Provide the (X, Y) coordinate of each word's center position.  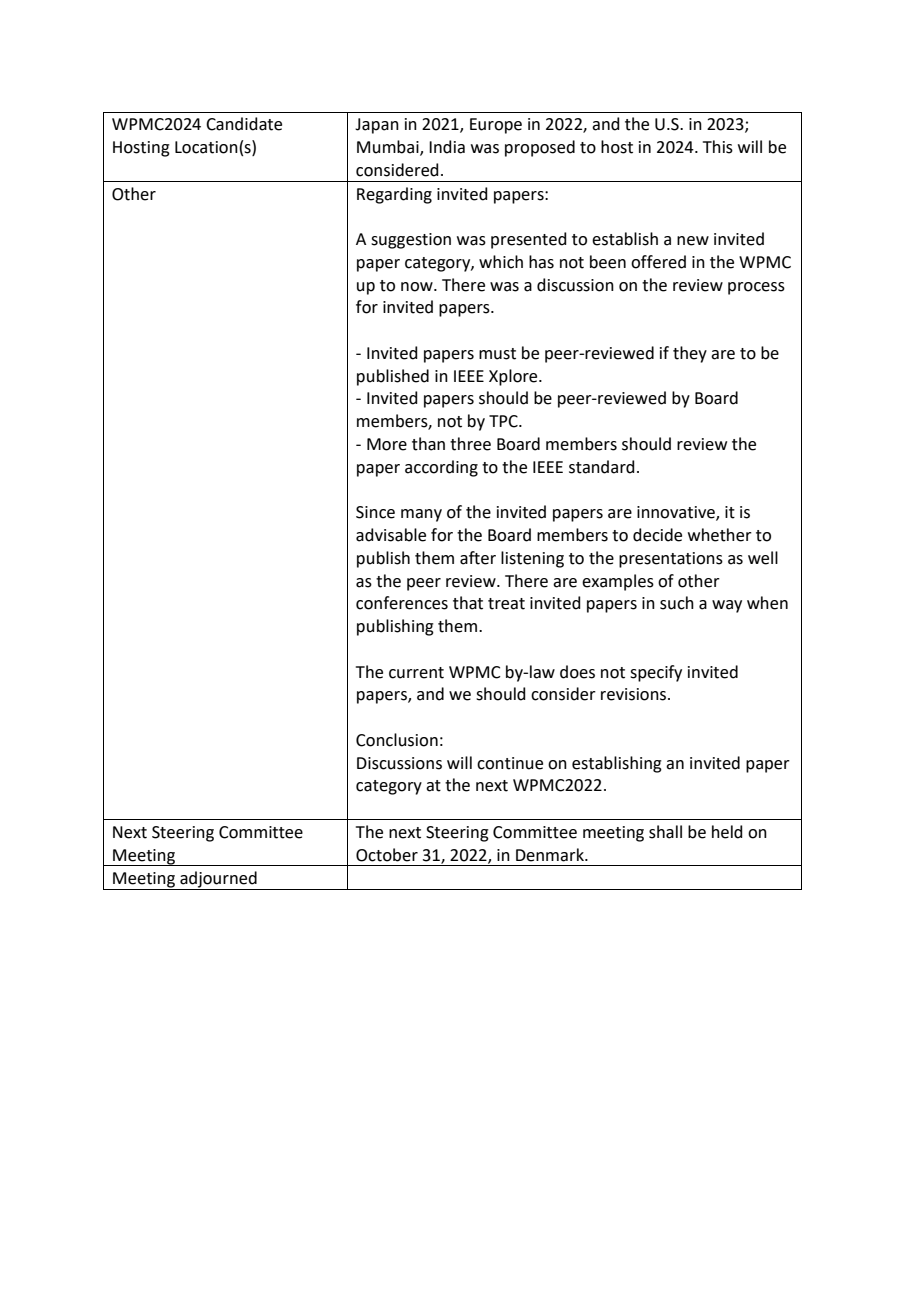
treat (506, 604)
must (497, 354)
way (727, 606)
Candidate (244, 124)
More (387, 444)
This (718, 147)
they (690, 354)
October (387, 855)
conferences (402, 603)
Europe (496, 126)
